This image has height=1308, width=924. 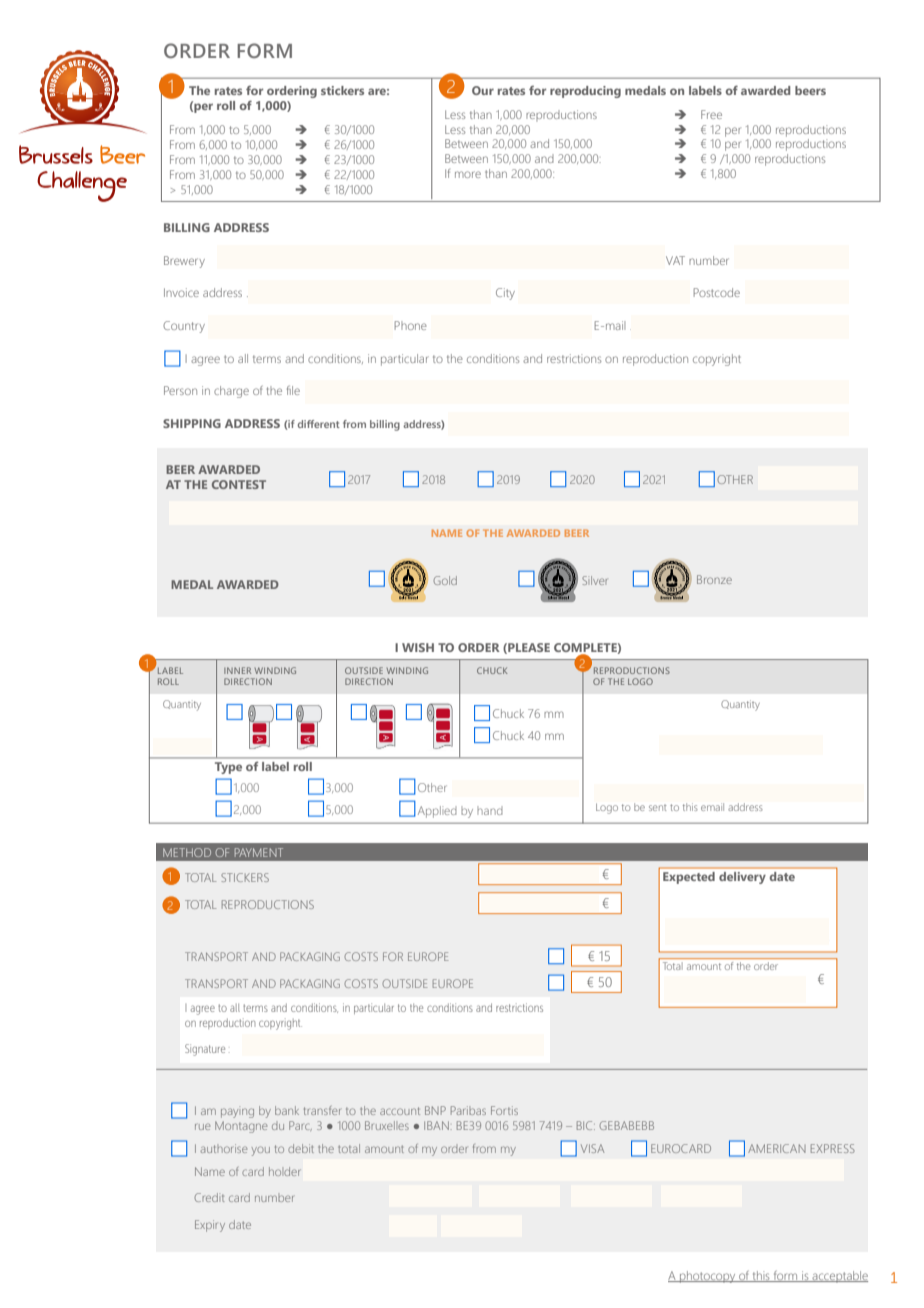 I want to click on VISA, so click(x=592, y=1148).
